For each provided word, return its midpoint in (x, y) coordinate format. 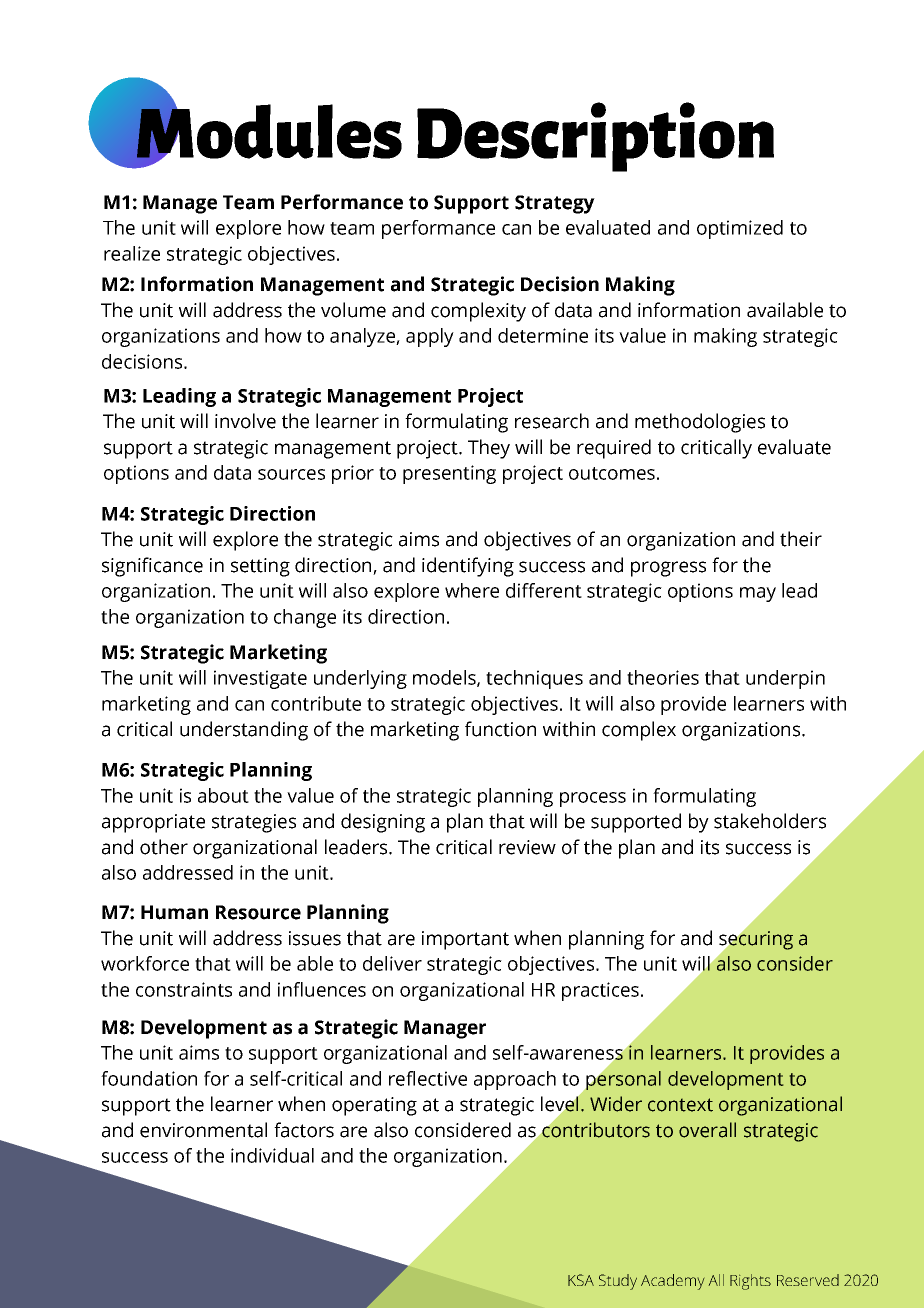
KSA (581, 1280)
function (500, 729)
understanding (244, 731)
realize (132, 253)
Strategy (555, 204)
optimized (740, 229)
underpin (785, 679)
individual (272, 1155)
